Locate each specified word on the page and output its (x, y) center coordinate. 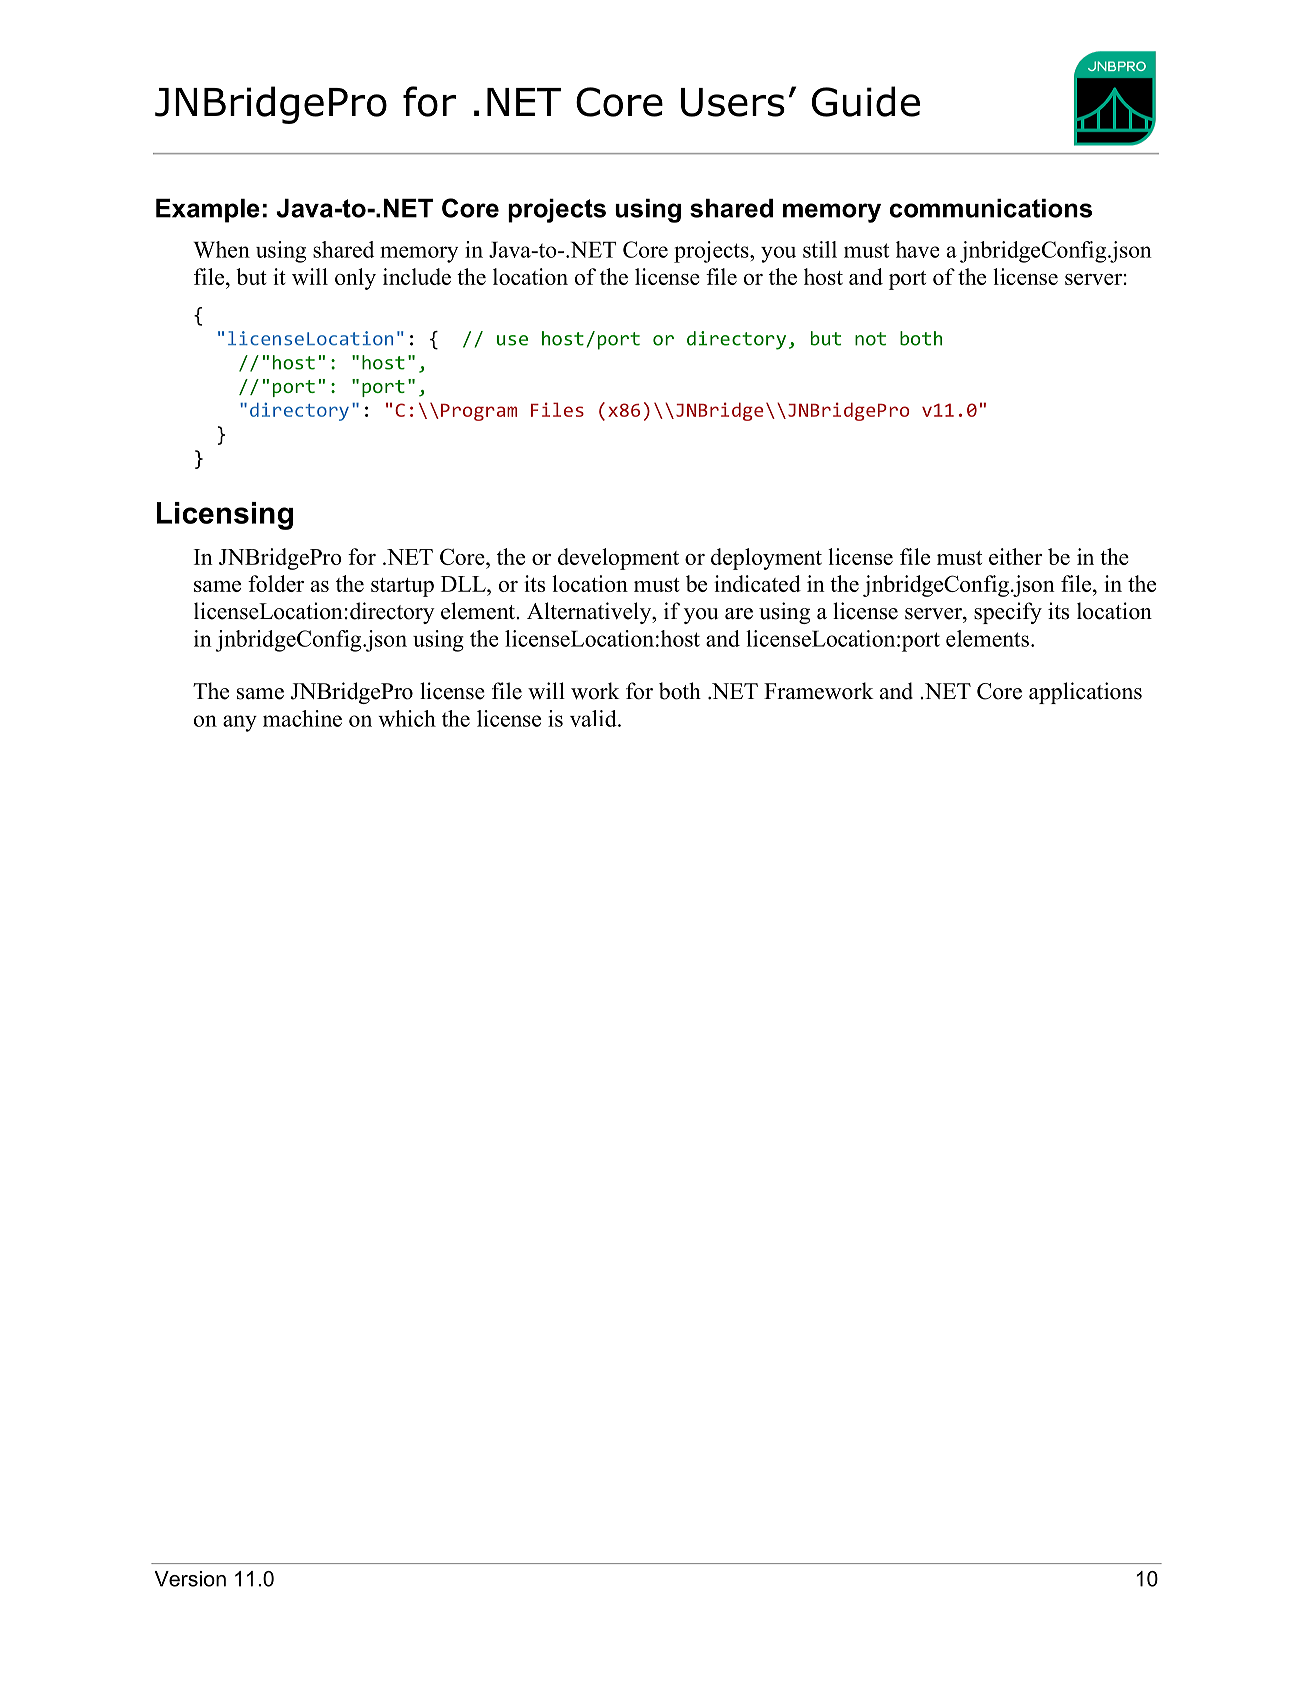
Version (190, 1579)
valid (594, 718)
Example (208, 211)
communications (991, 208)
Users (733, 102)
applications (1085, 693)
